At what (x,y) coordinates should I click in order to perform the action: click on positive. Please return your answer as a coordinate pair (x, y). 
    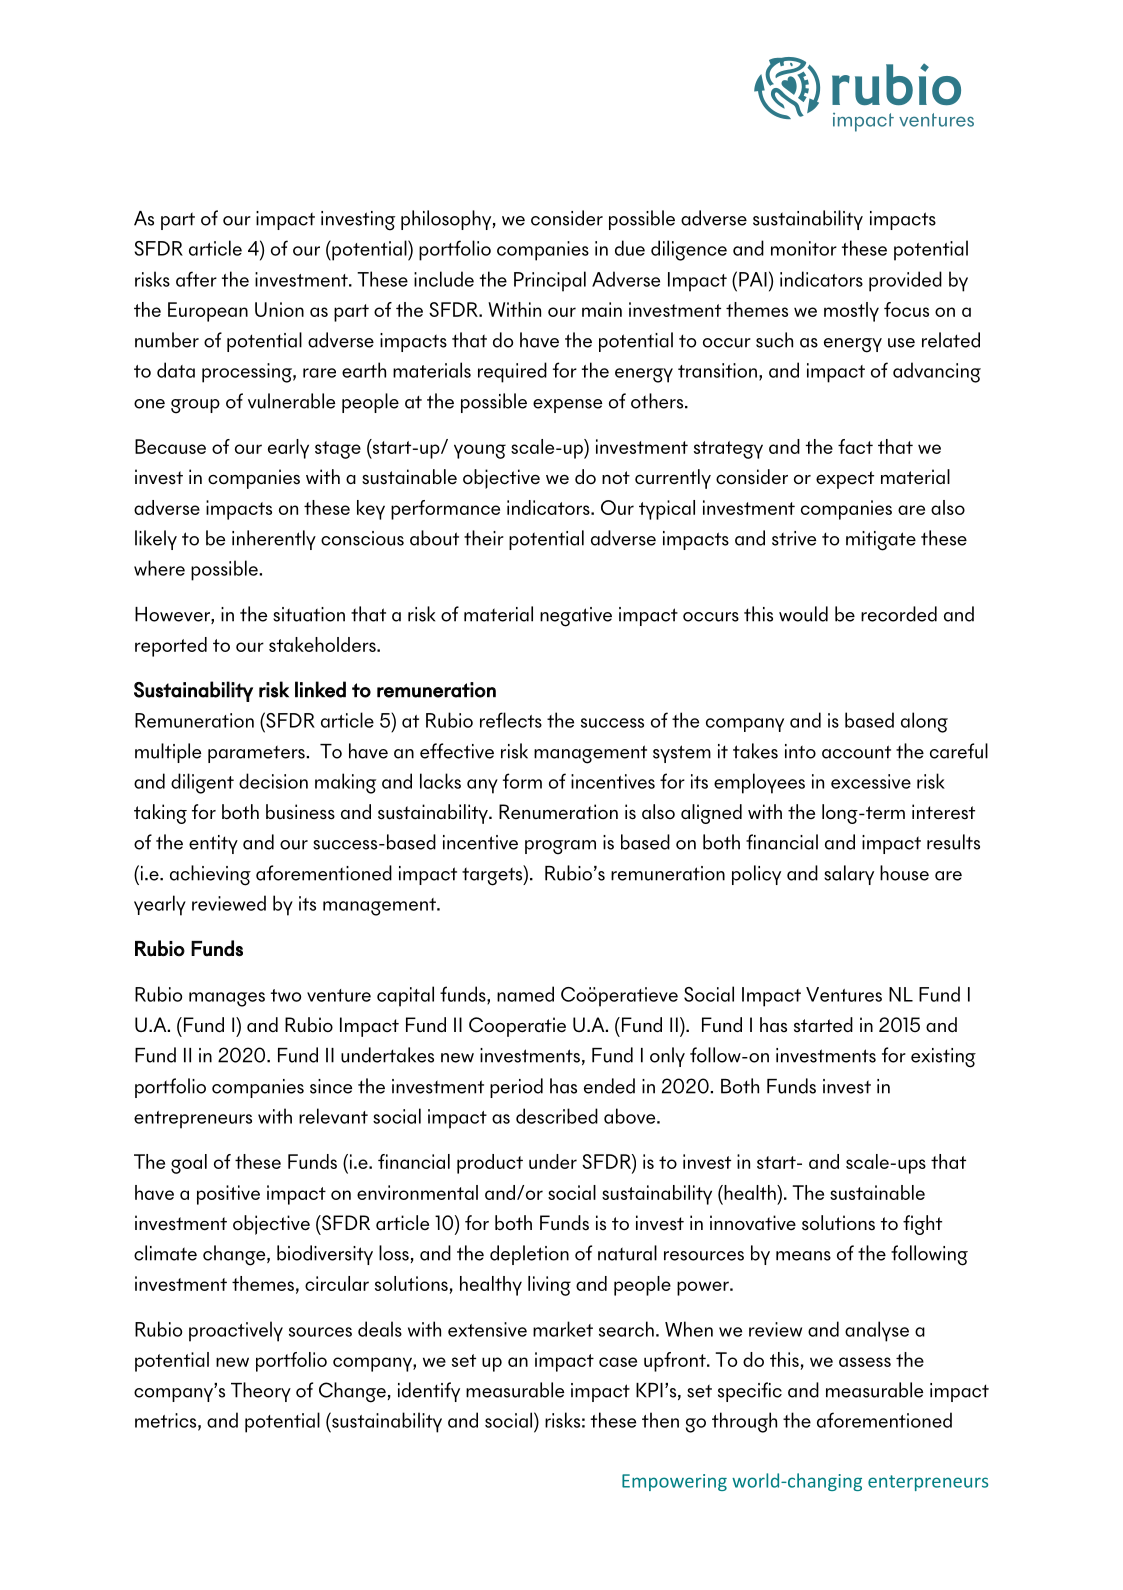
    Looking at the image, I should click on (228, 1195).
